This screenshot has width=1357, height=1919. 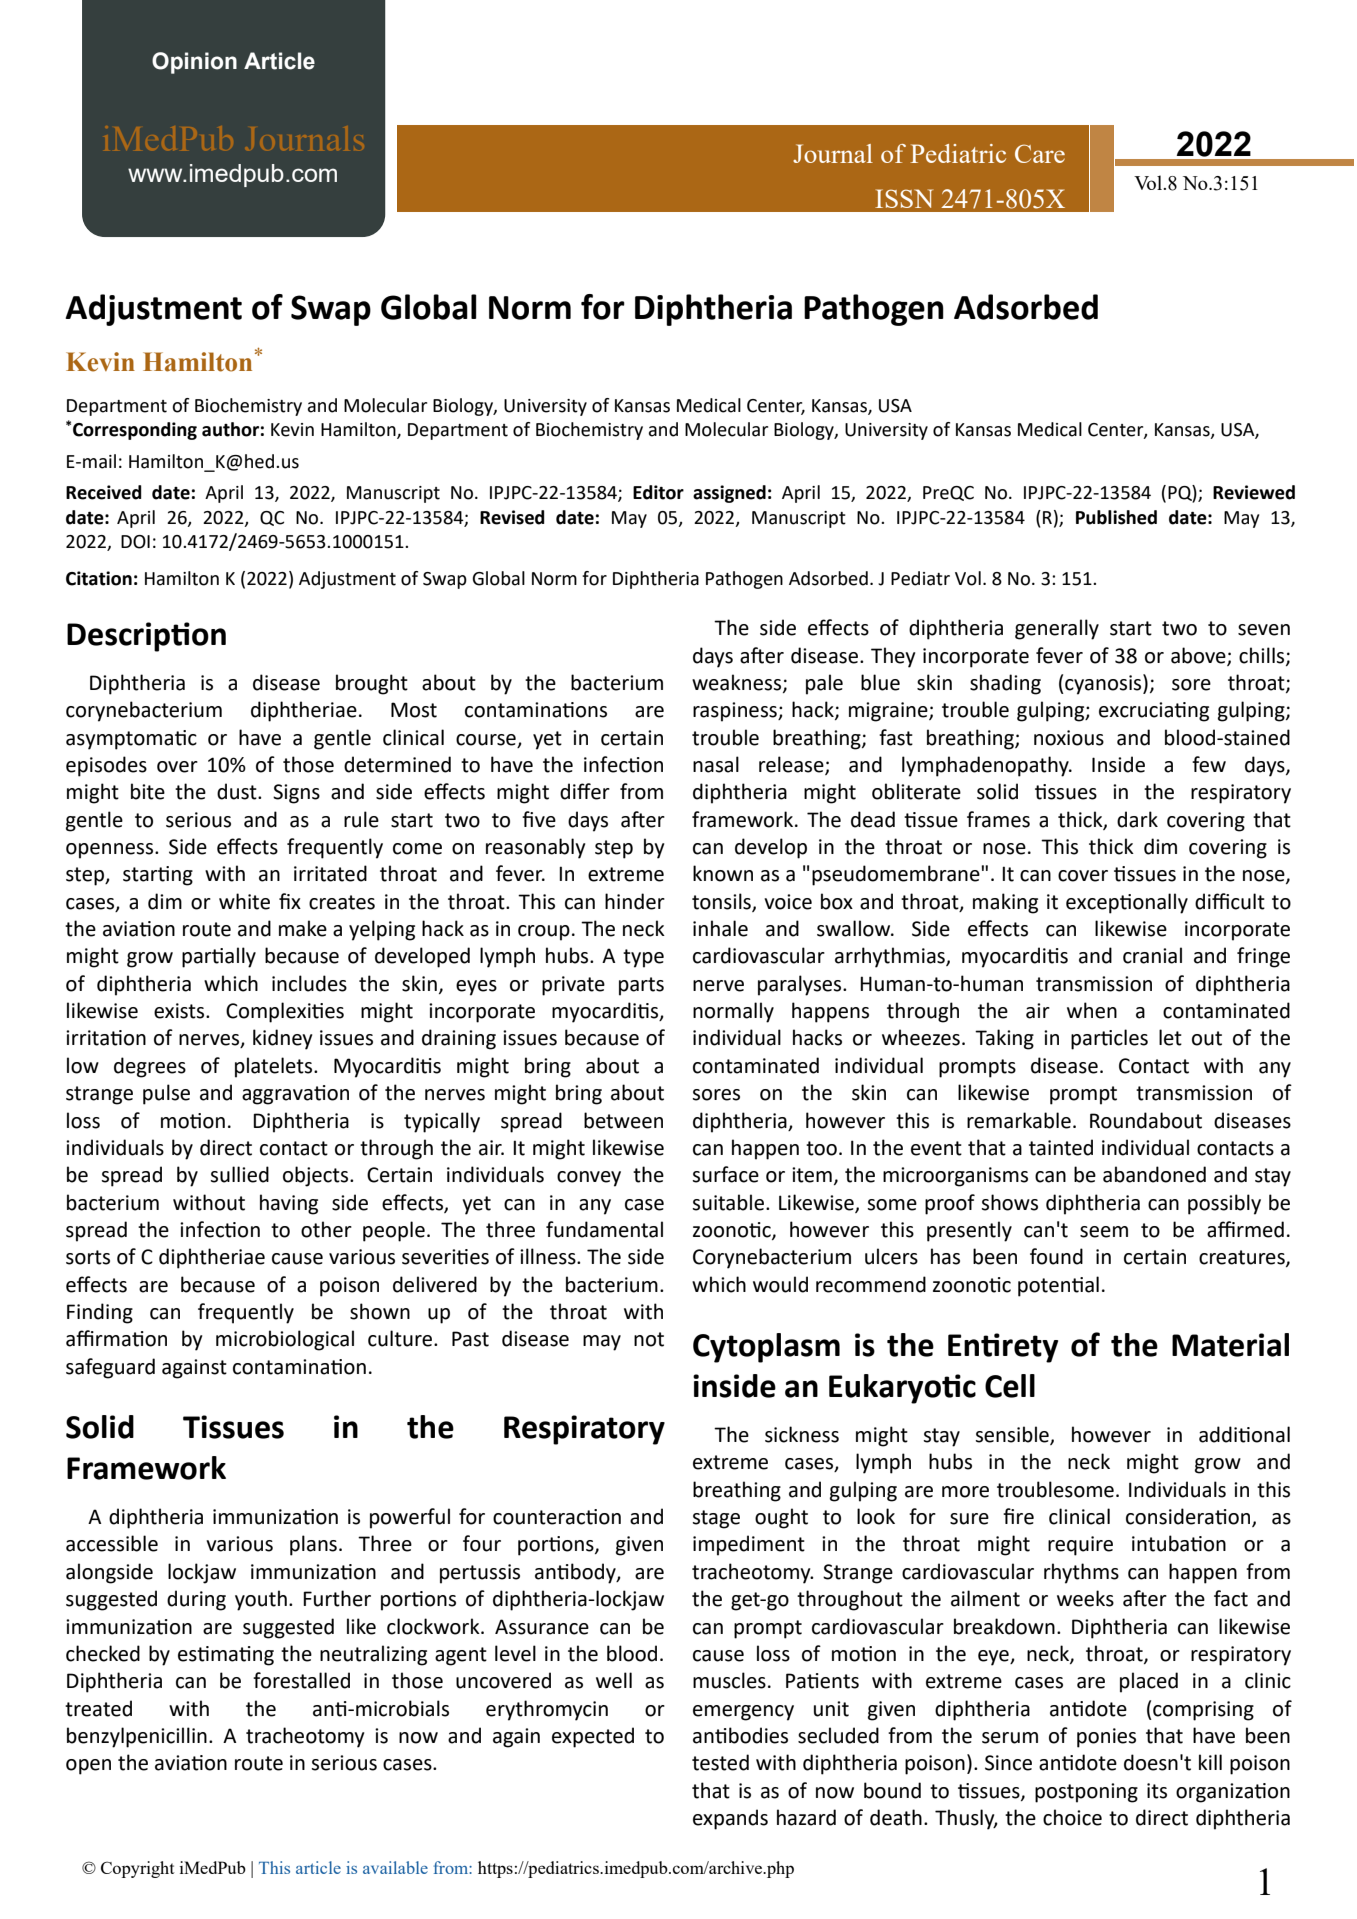 I want to click on Care, so click(x=1040, y=153).
